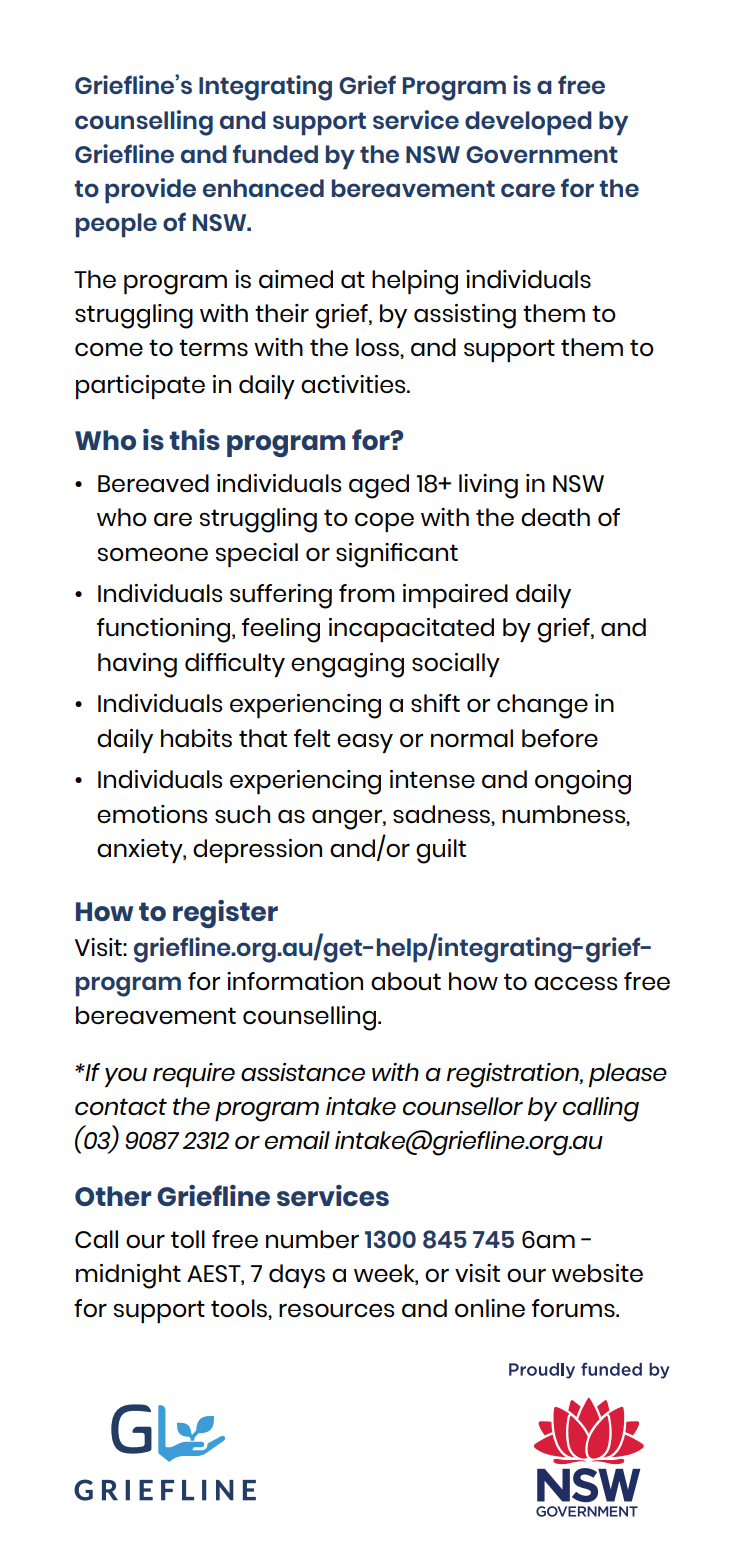 This screenshot has height=1568, width=746. I want to click on toll, so click(188, 1239).
